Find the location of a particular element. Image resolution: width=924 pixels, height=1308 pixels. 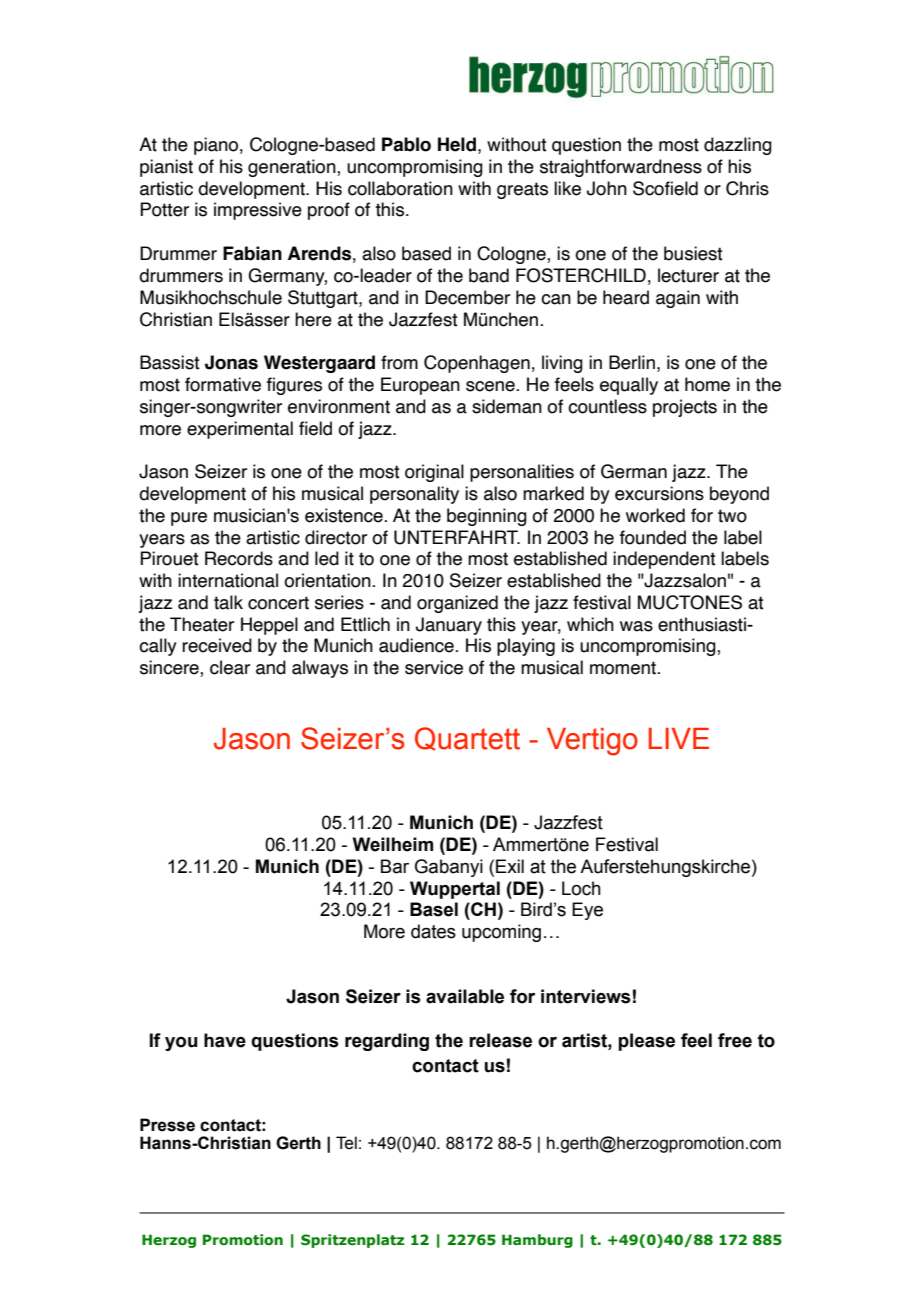

LIVE is located at coordinates (679, 738).
